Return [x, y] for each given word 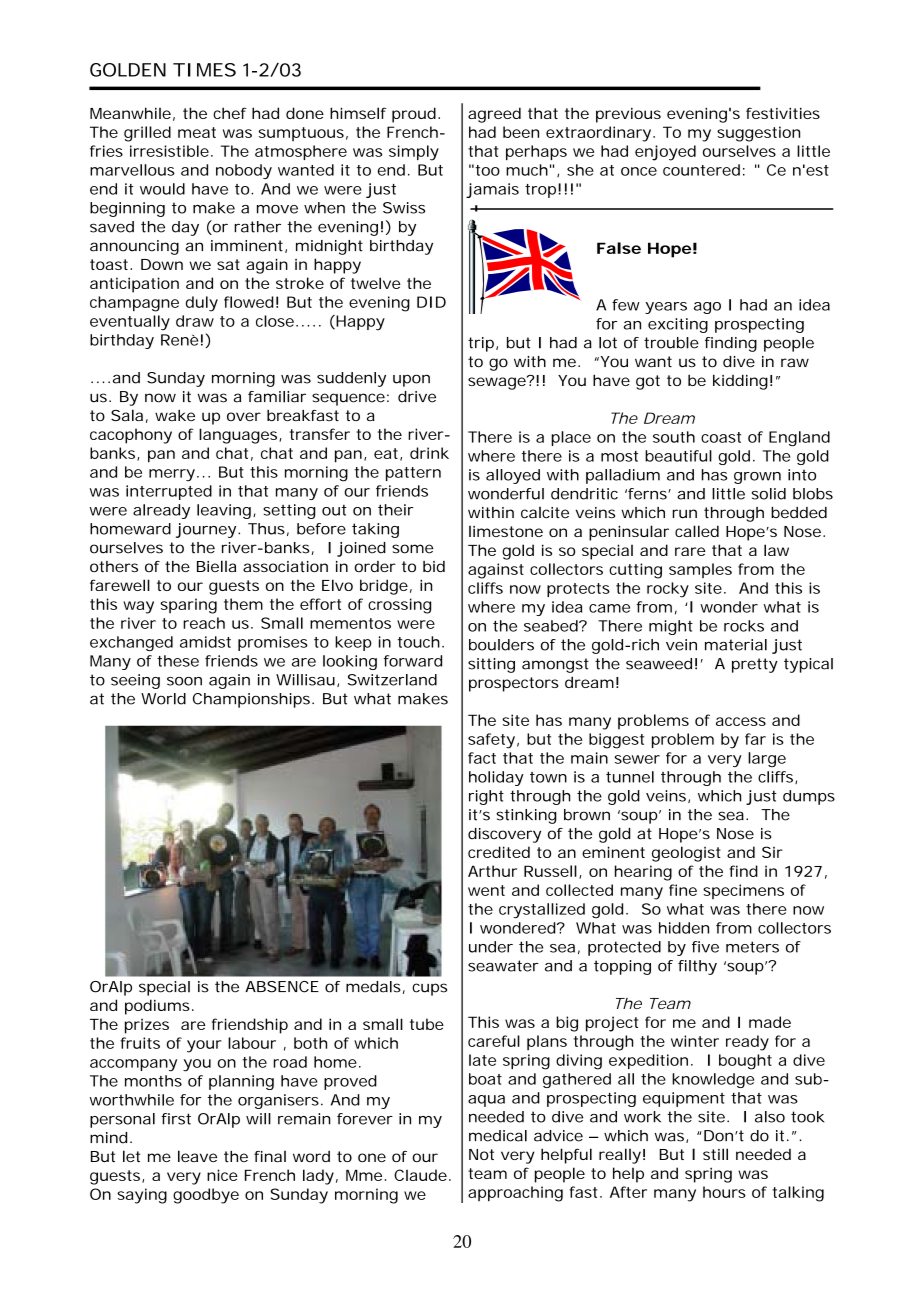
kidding [740, 382]
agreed [494, 115]
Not [481, 1154]
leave [197, 1156]
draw [195, 321]
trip [481, 344]
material [736, 645]
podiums [157, 1007]
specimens [743, 891]
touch [419, 642]
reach [204, 623]
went [486, 890]
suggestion [758, 134]
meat [197, 132]
